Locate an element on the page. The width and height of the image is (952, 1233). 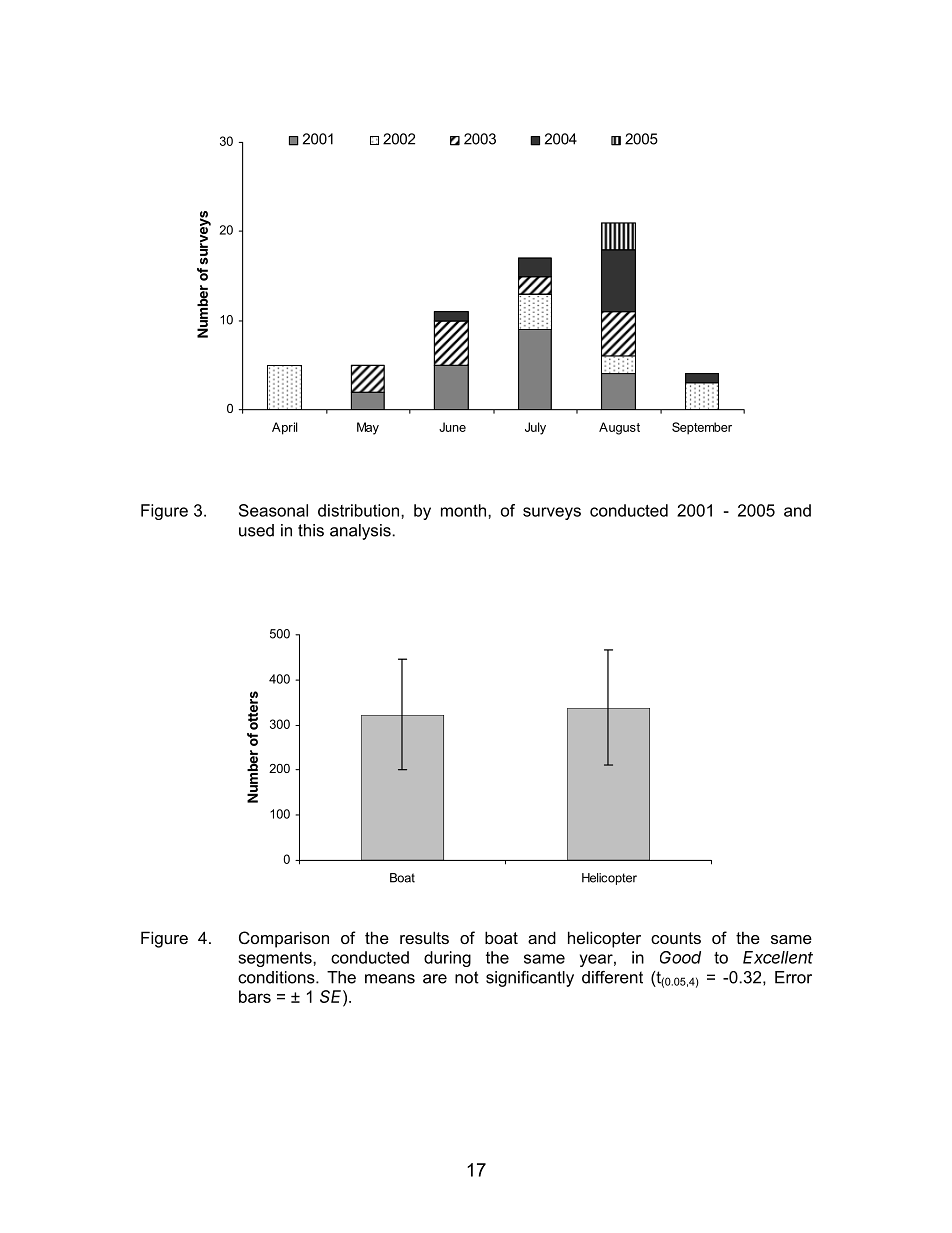
significantly is located at coordinates (530, 979).
